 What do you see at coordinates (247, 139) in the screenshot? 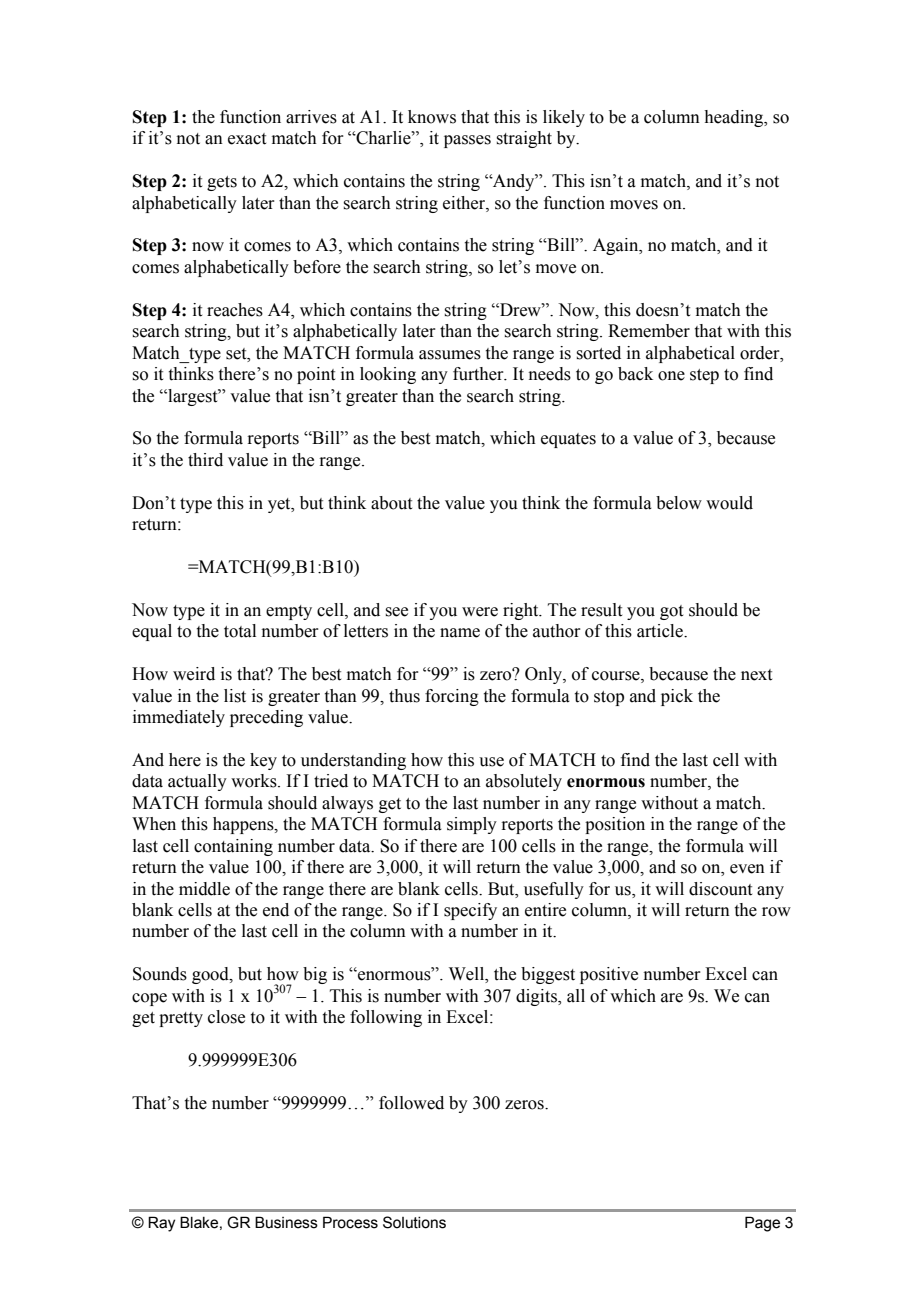
I see `exact` at bounding box center [247, 139].
